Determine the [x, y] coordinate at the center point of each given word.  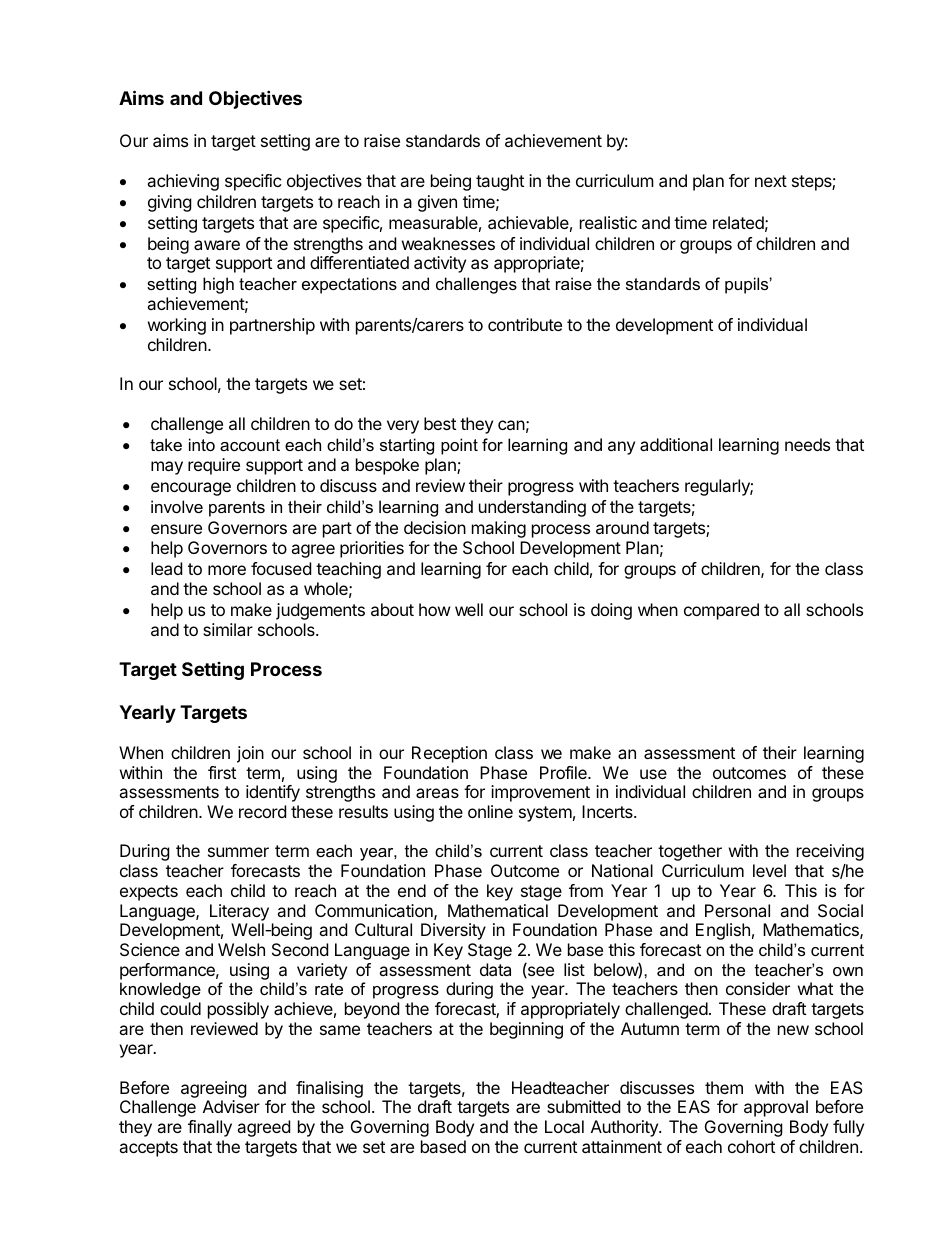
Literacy [239, 912]
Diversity [453, 931]
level [769, 870]
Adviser [231, 1106]
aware [217, 245]
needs [807, 444]
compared [721, 611]
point [459, 446]
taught [500, 182]
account [250, 445]
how [435, 609]
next [771, 181]
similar [228, 629]
